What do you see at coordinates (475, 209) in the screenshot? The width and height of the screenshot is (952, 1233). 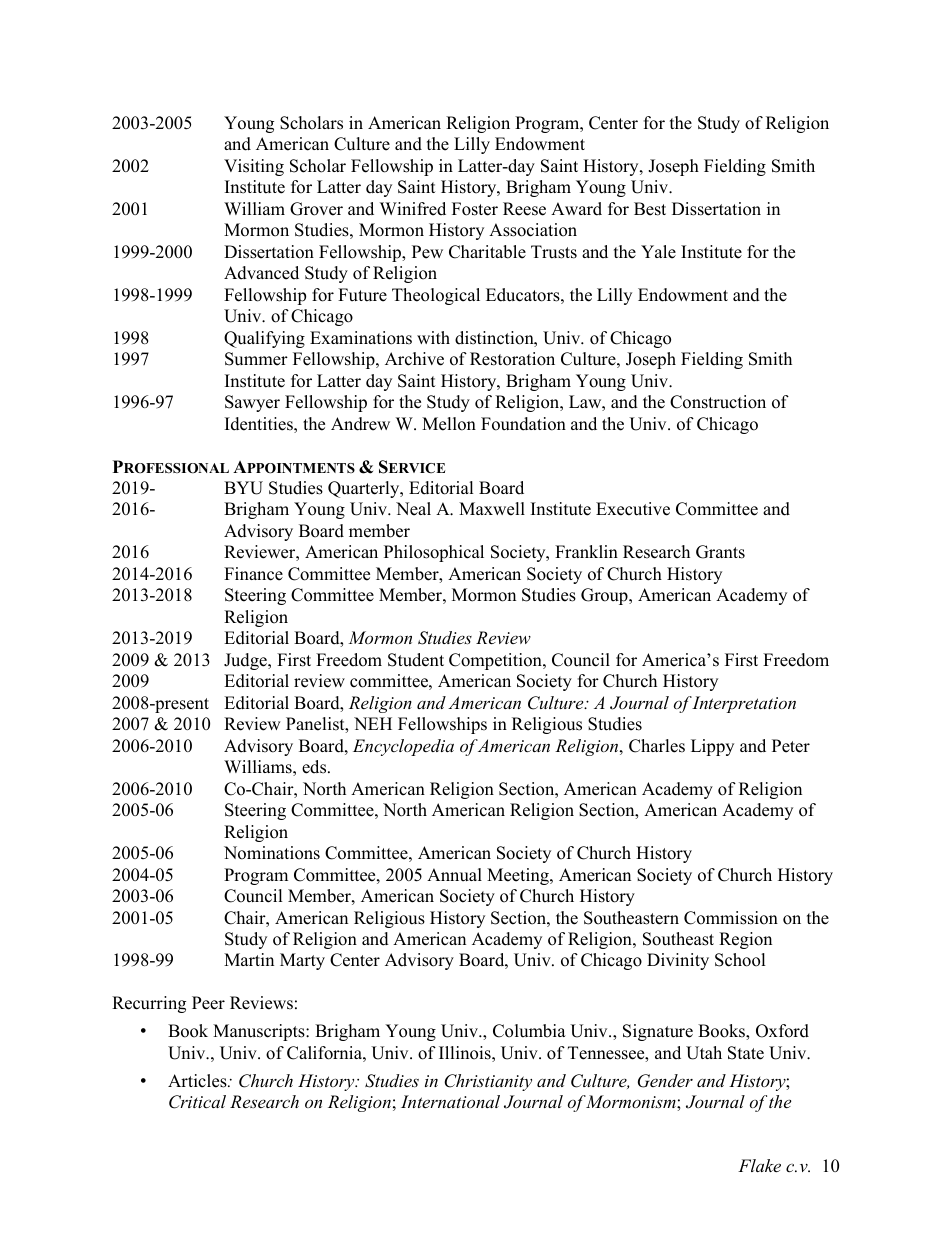 I see `Foster` at bounding box center [475, 209].
